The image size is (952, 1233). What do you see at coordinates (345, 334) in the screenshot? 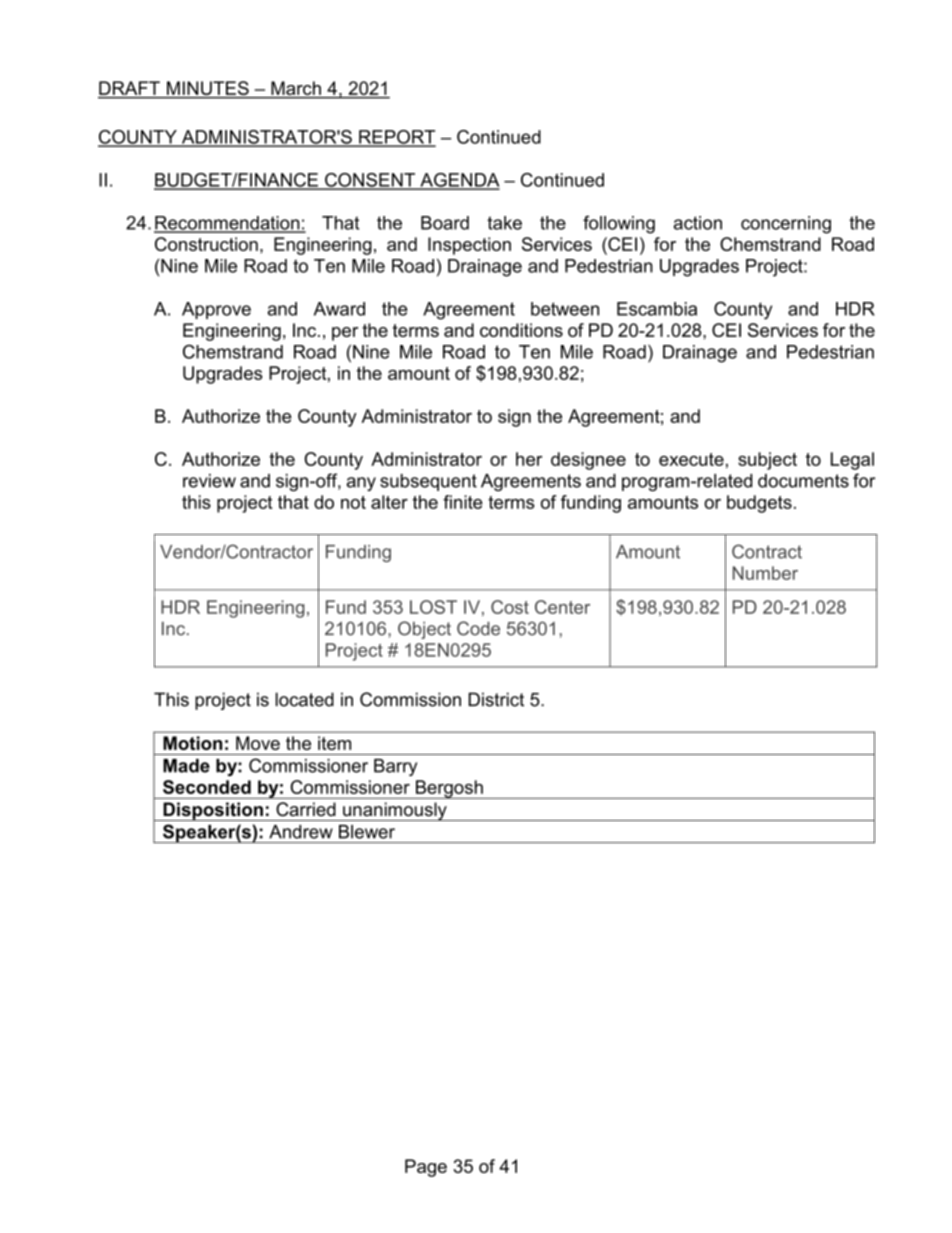
I see `per` at bounding box center [345, 334].
